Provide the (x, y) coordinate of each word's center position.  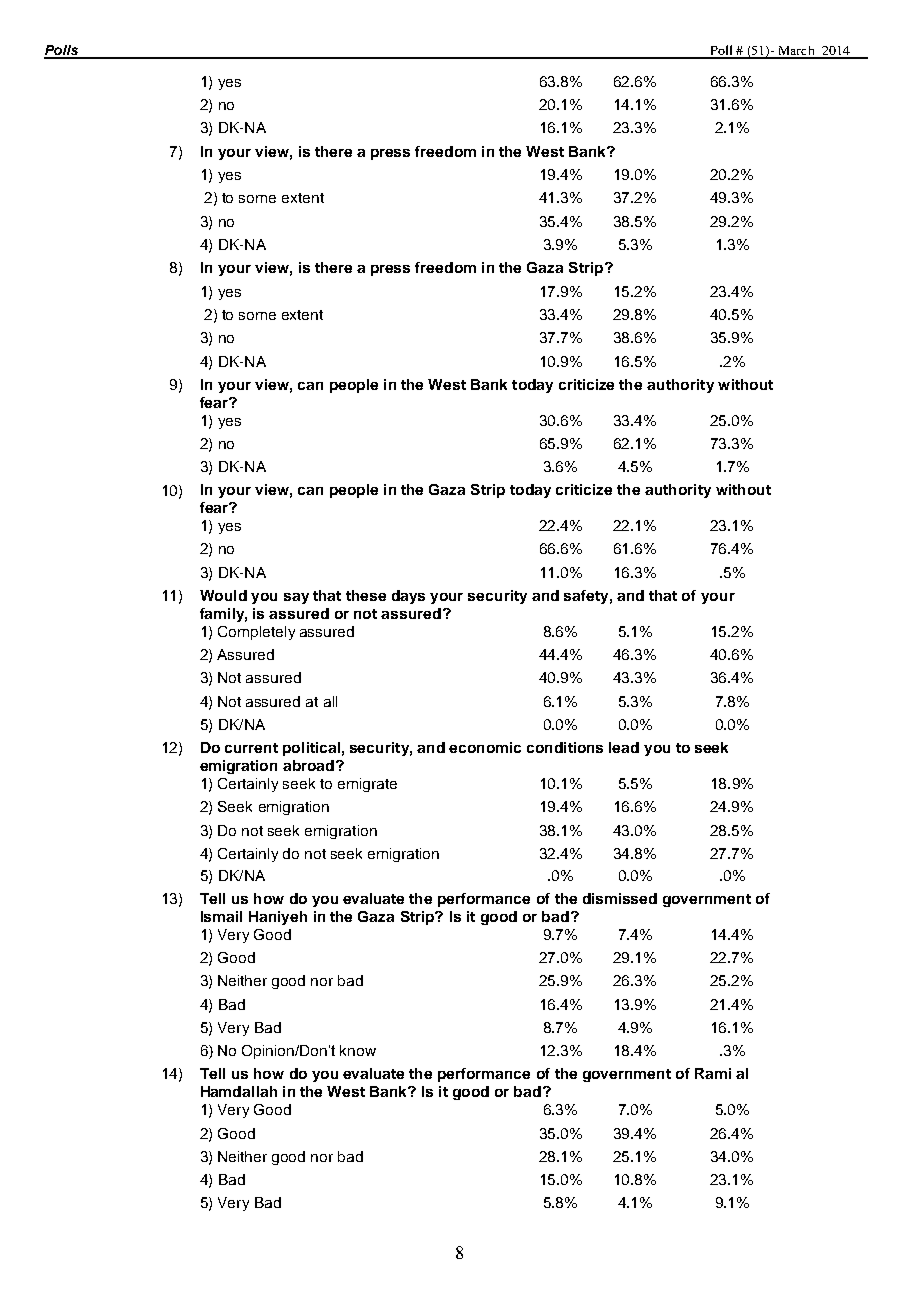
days (408, 597)
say (296, 598)
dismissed (620, 898)
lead (624, 747)
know (358, 1050)
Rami (713, 1073)
